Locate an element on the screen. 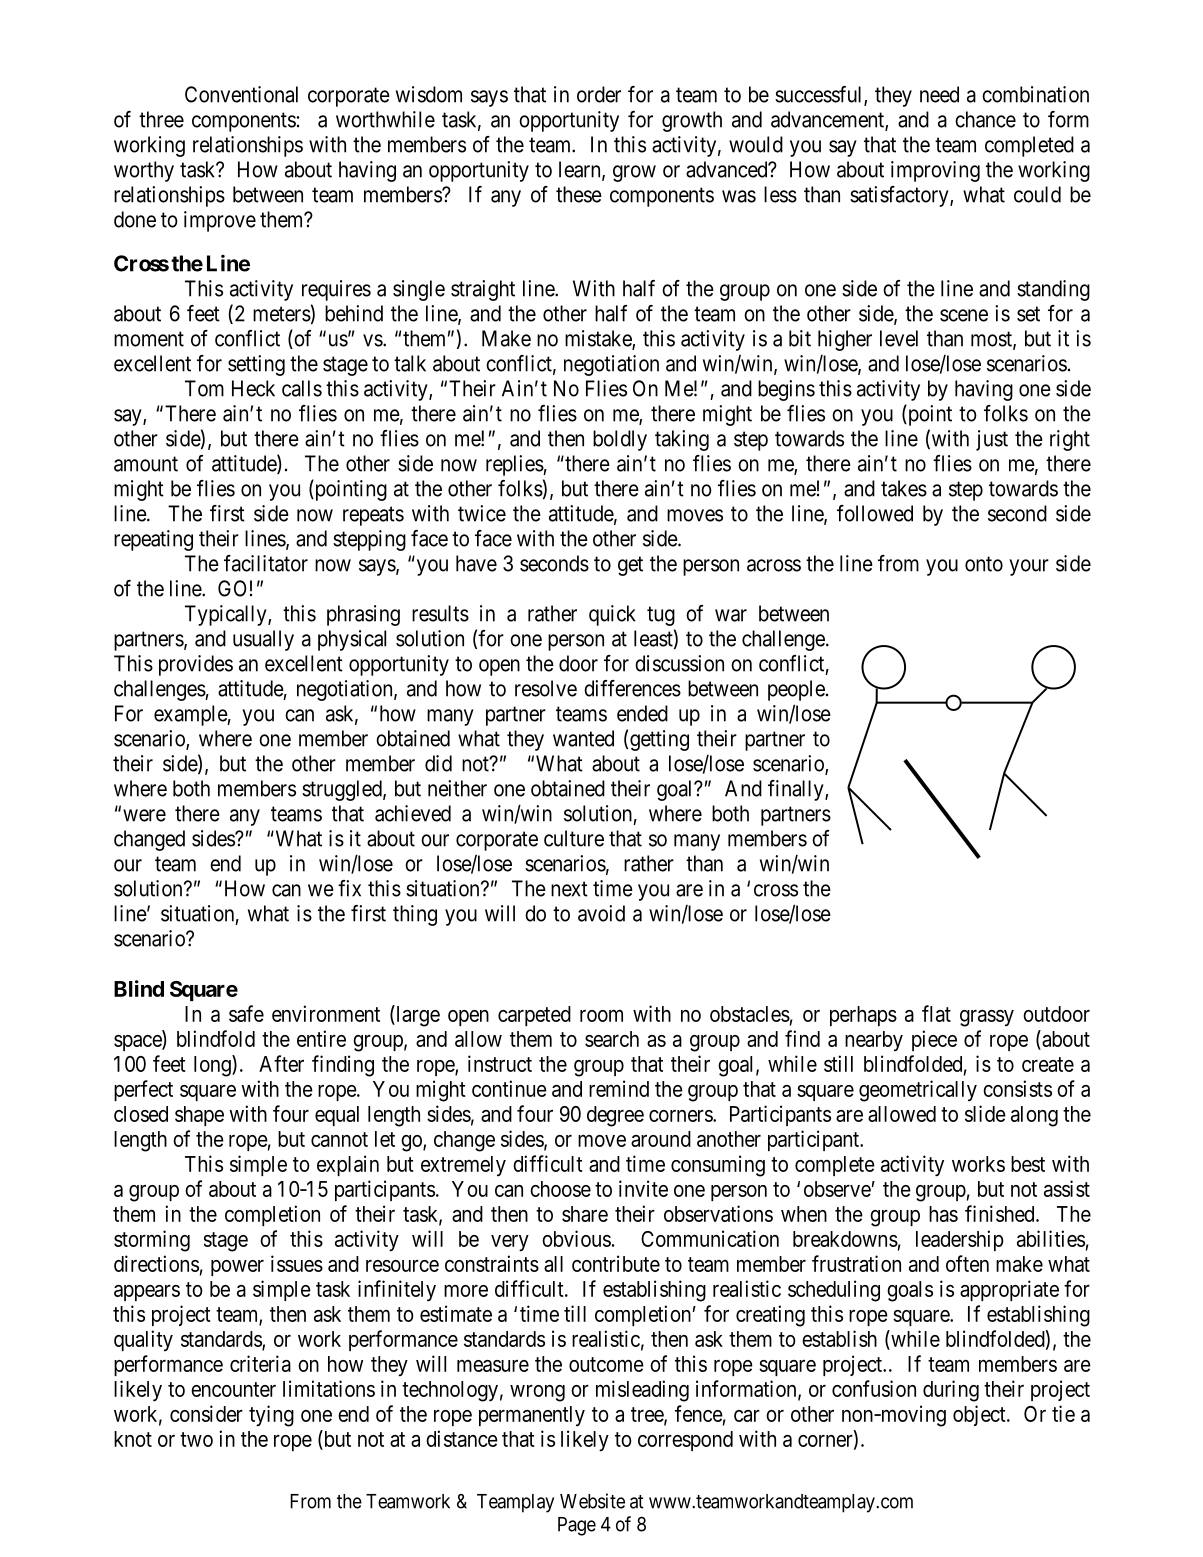  search is located at coordinates (612, 1039).
